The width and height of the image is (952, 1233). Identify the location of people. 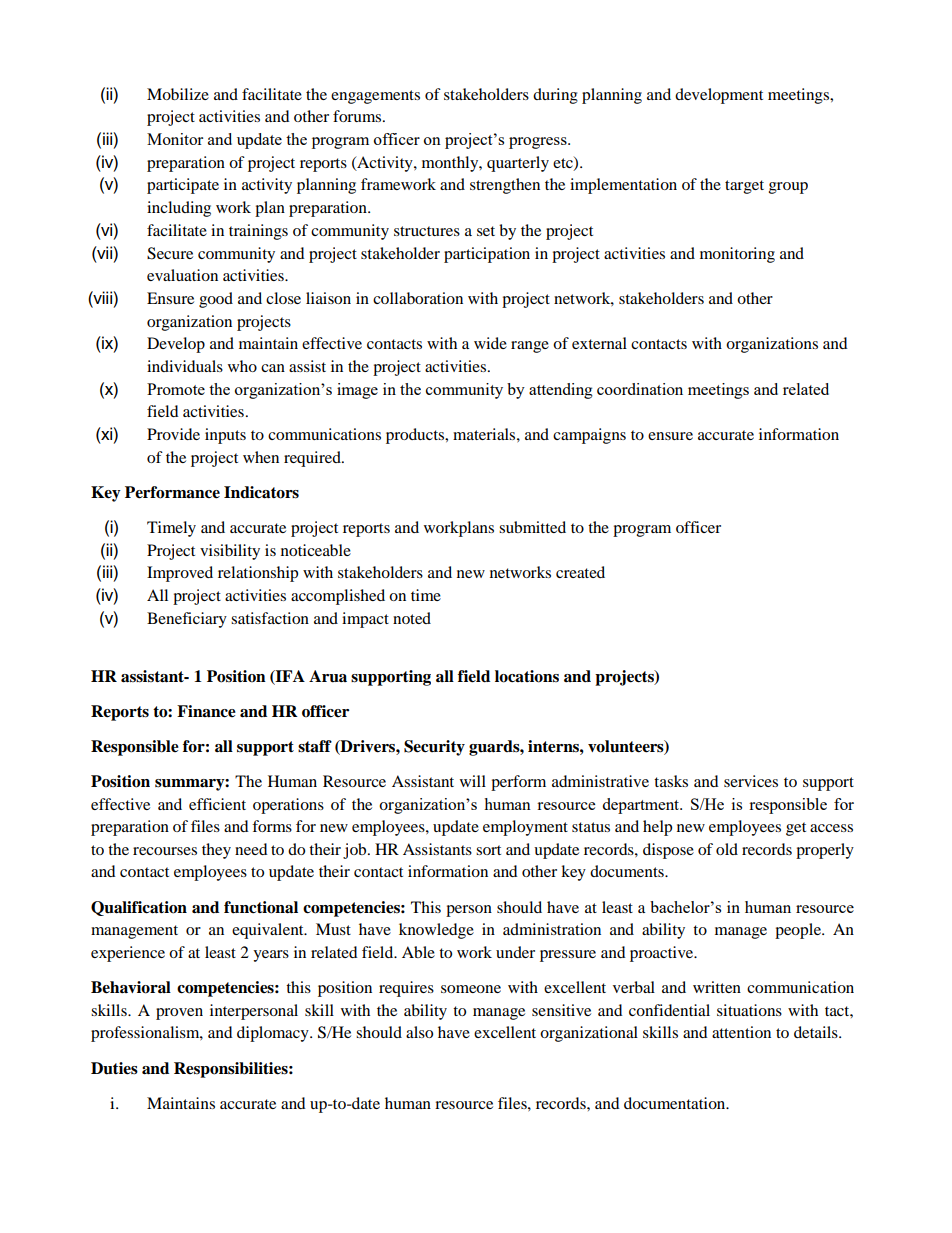
(799, 931).
